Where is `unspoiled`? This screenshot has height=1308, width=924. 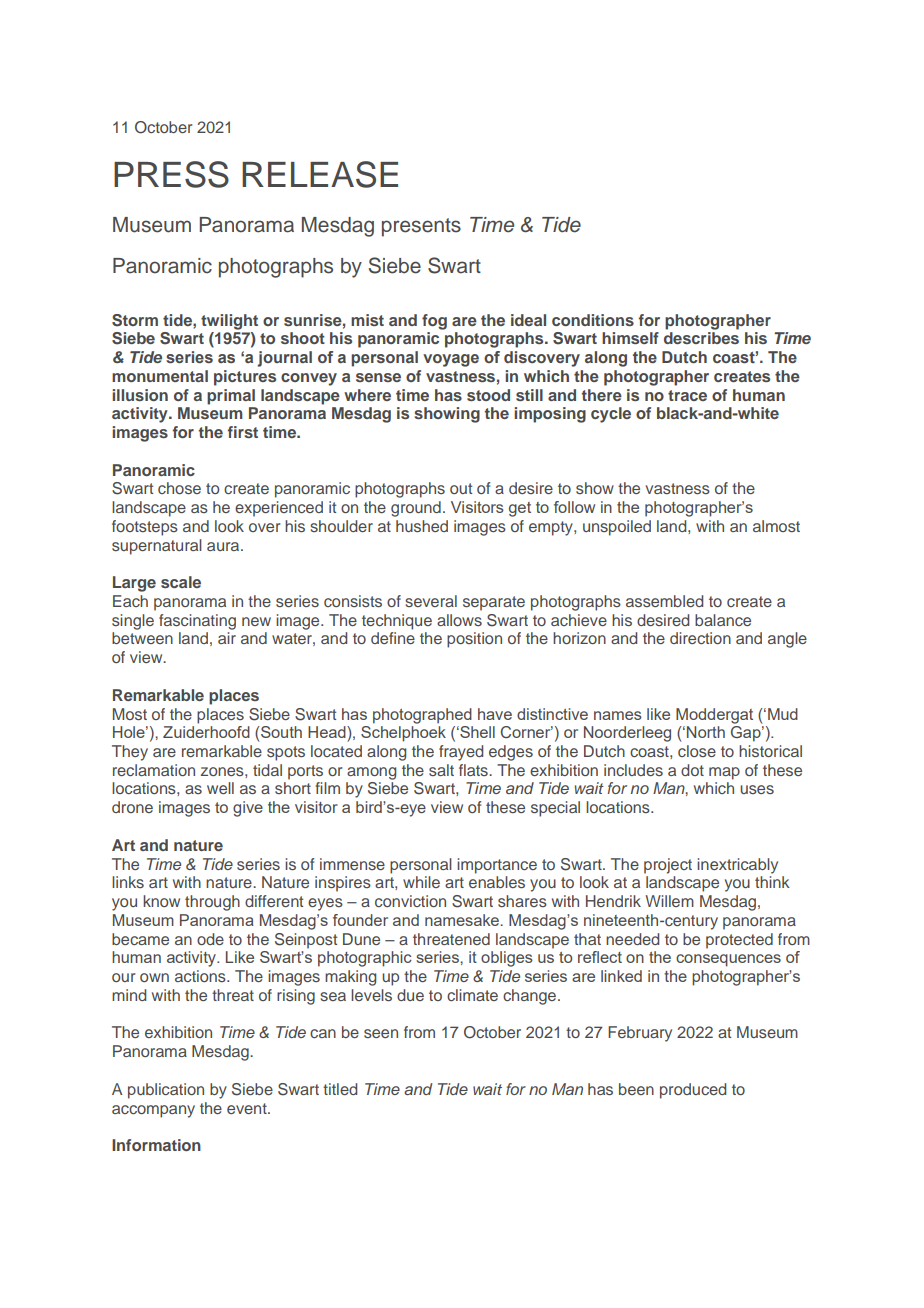 unspoiled is located at coordinates (617, 528).
